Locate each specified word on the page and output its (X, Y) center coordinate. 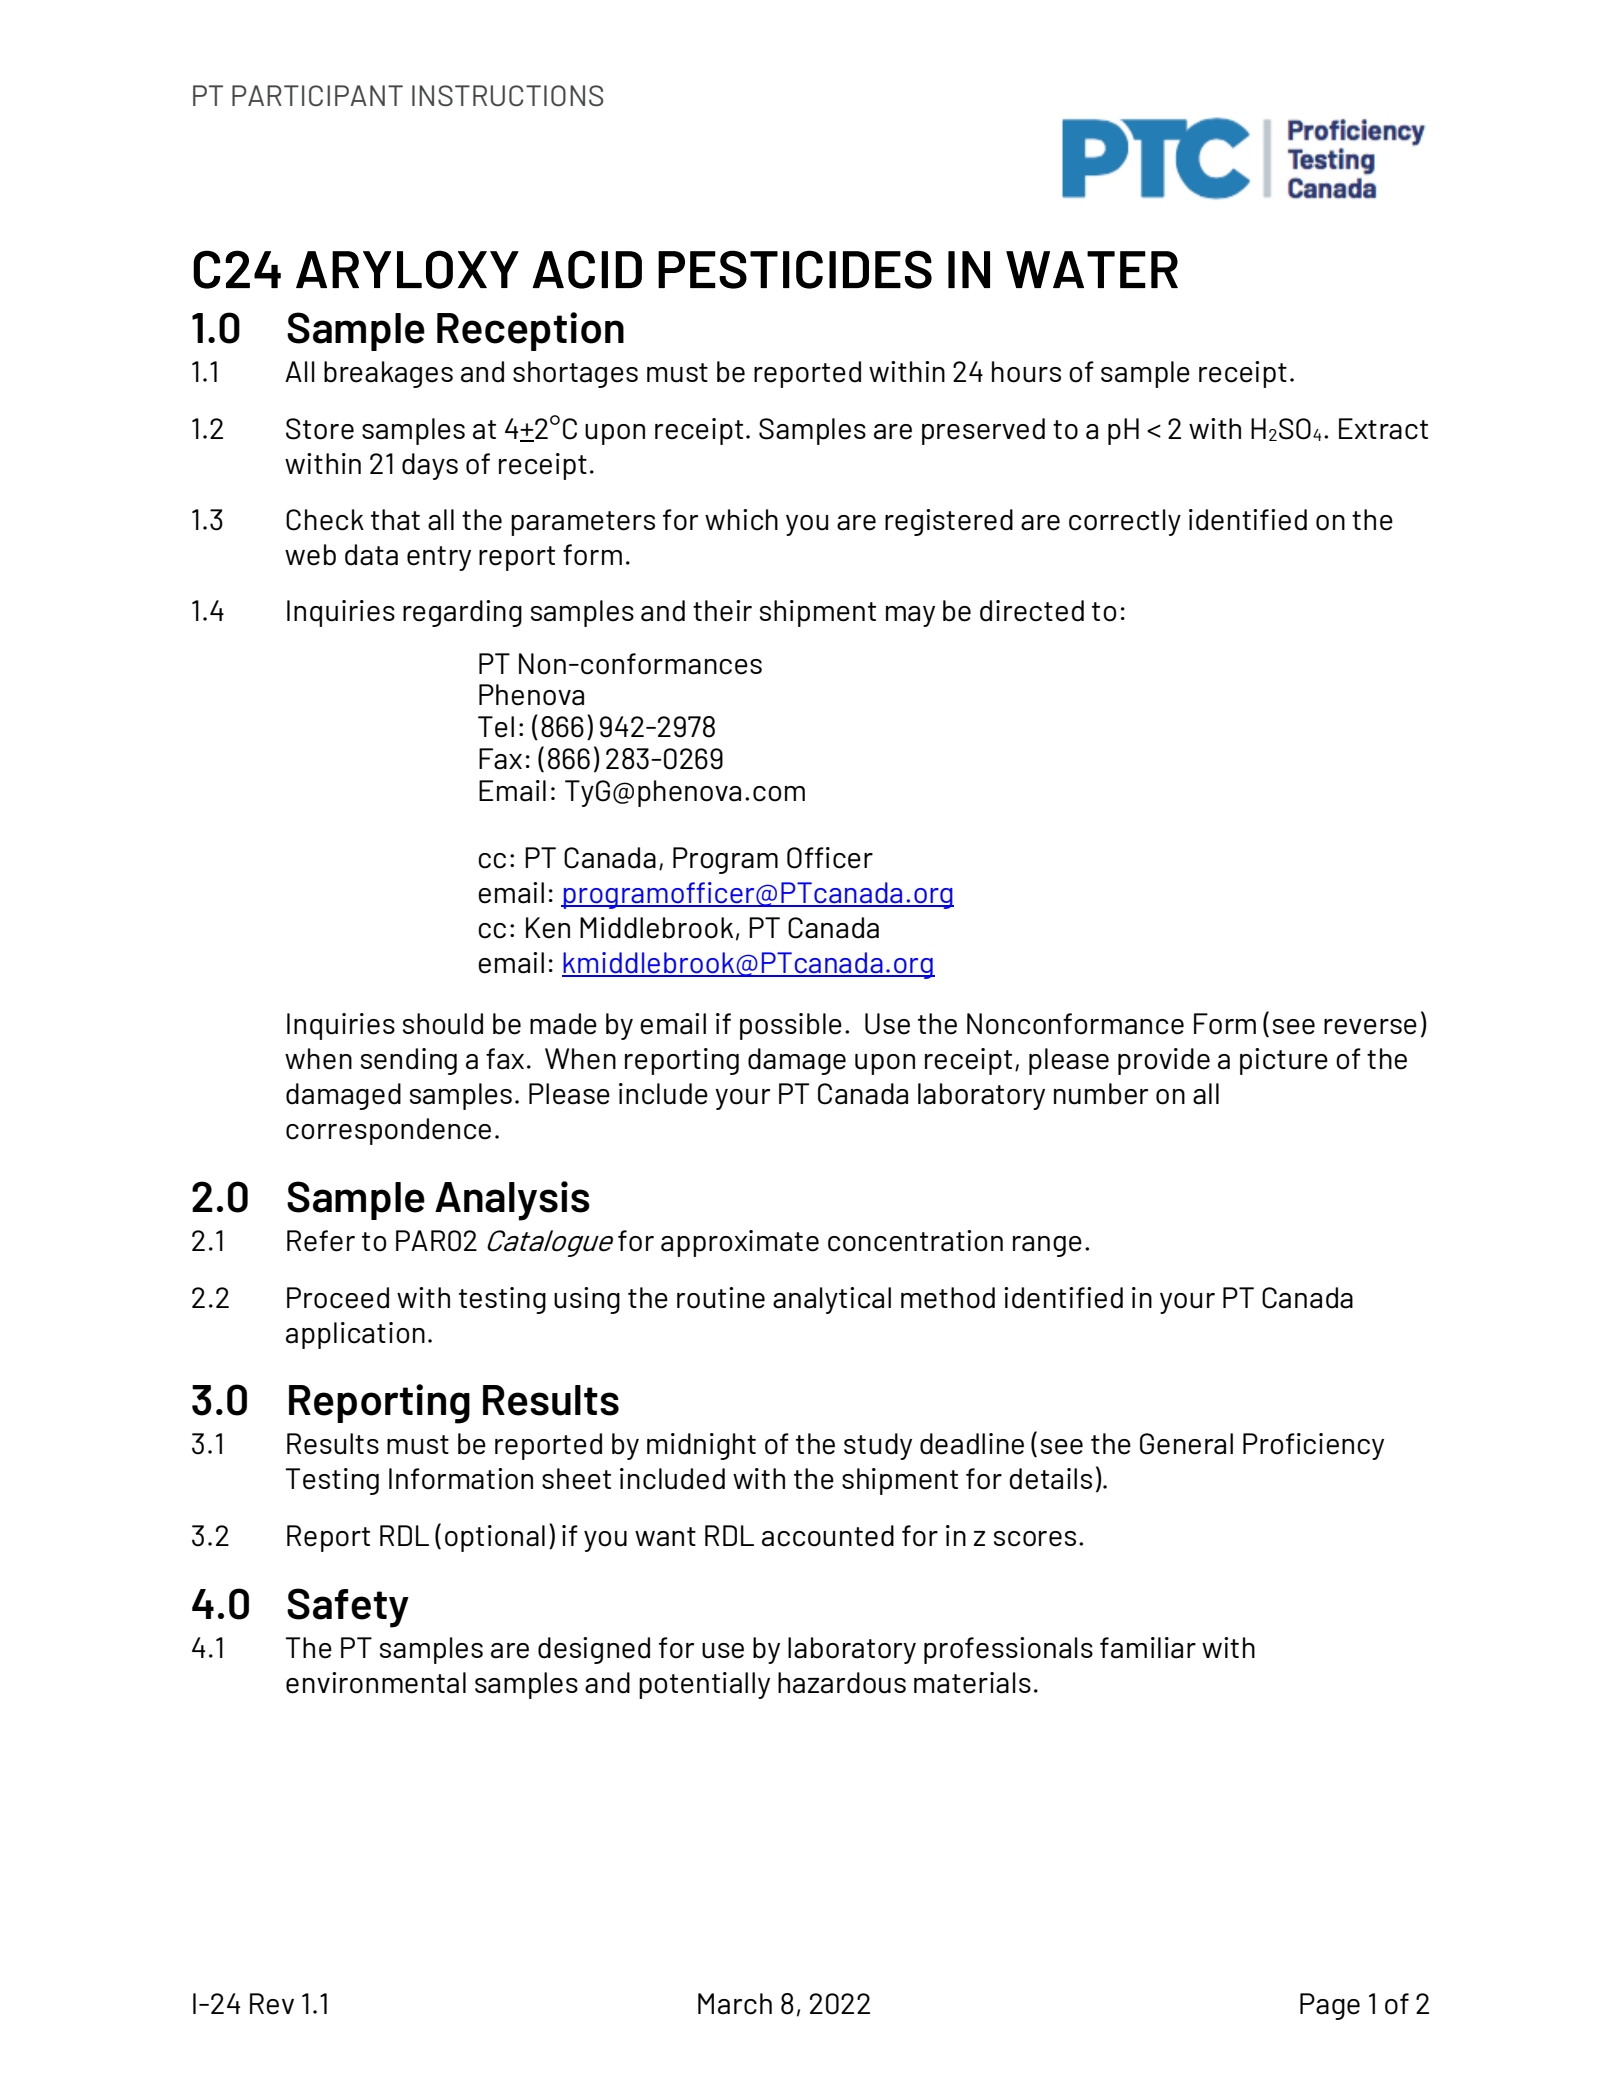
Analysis (512, 1201)
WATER (1092, 269)
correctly (1125, 522)
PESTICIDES (795, 269)
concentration (915, 1241)
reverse (1370, 1027)
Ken (548, 928)
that (395, 520)
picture (1284, 1061)
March (735, 2004)
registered (949, 522)
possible (791, 1026)
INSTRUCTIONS (507, 95)
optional (495, 1538)
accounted (828, 1536)
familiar (1148, 1648)
